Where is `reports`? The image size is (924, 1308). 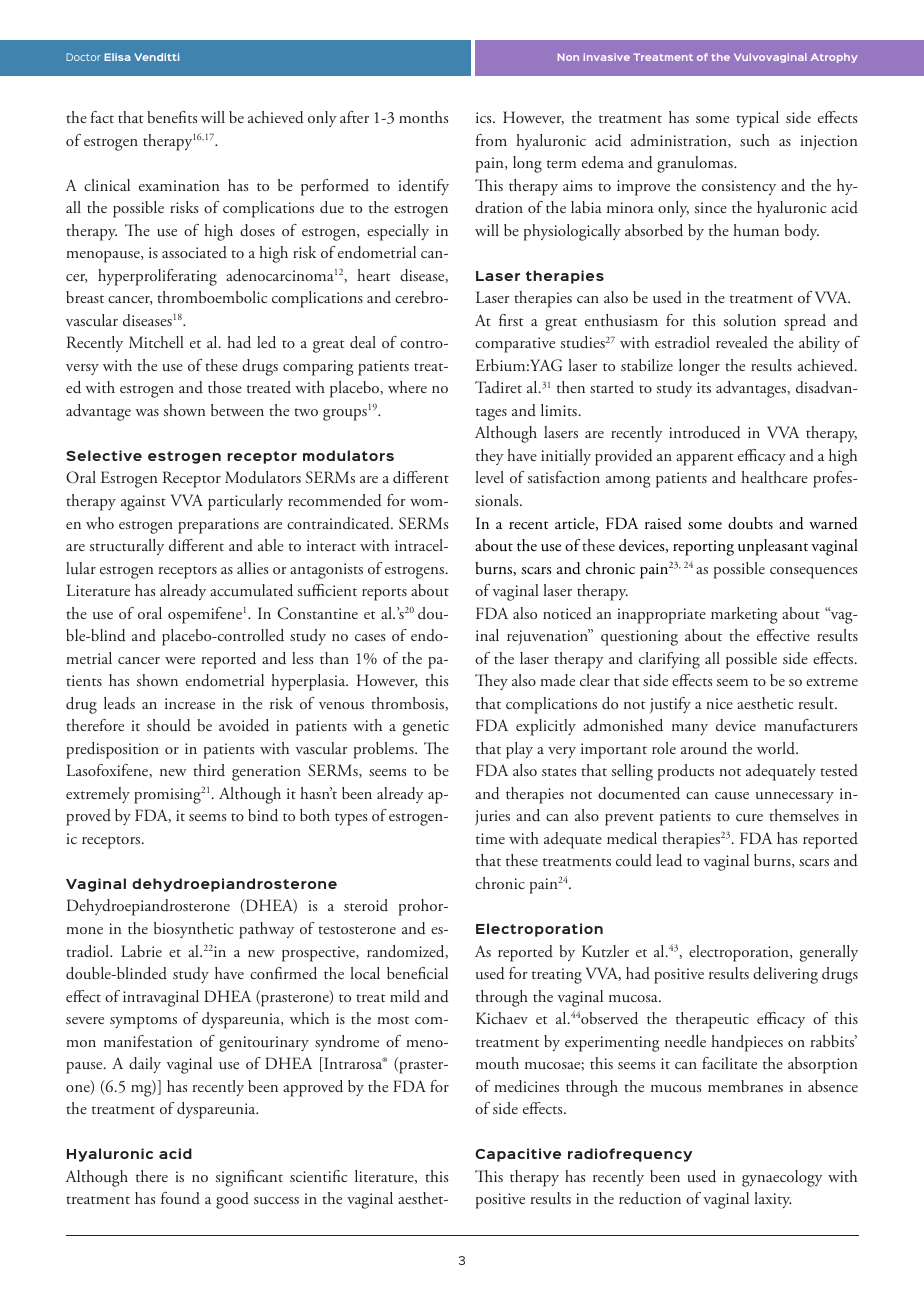
reports is located at coordinates (384, 594).
